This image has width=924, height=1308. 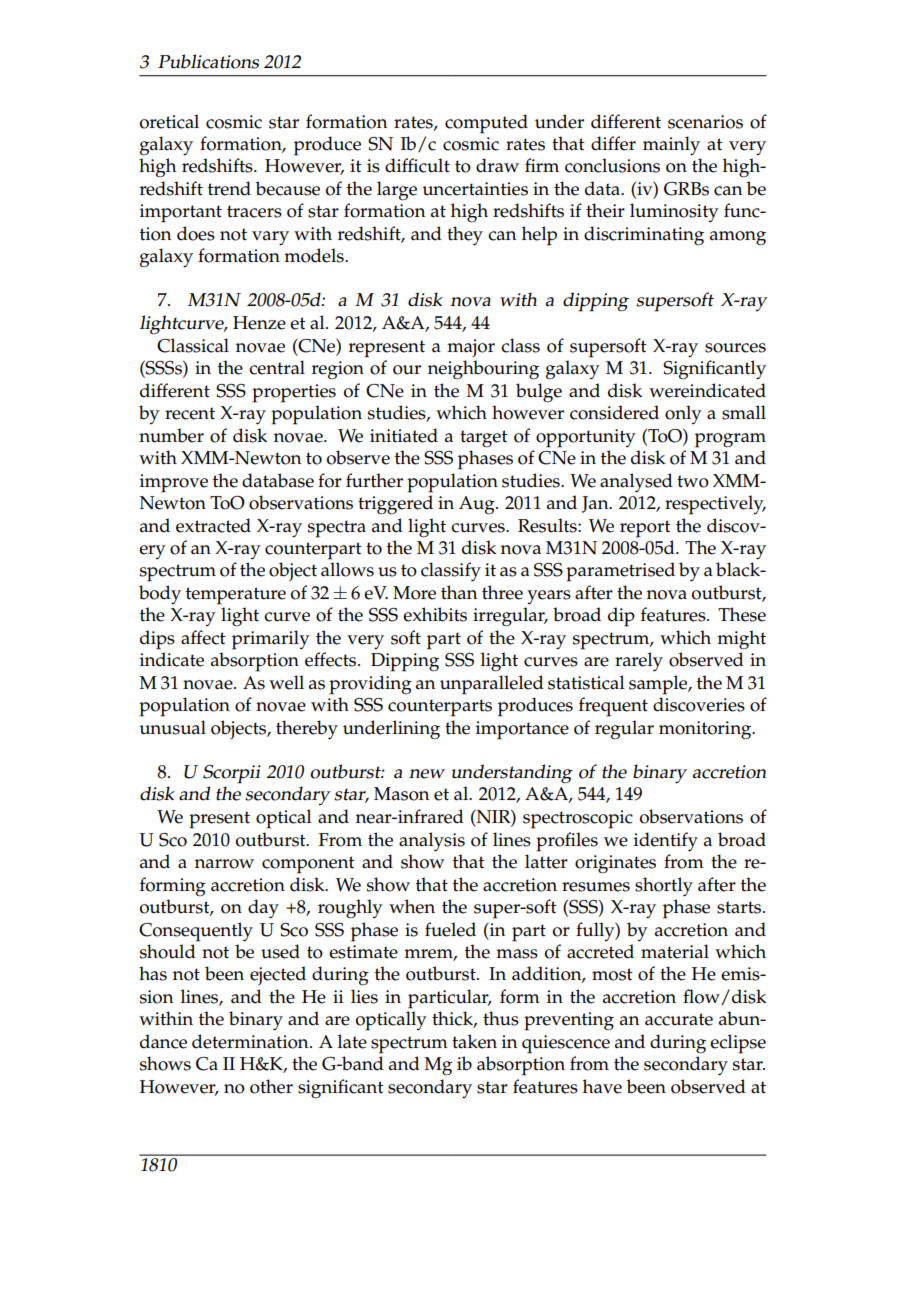 What do you see at coordinates (671, 146) in the image?
I see `mainly` at bounding box center [671, 146].
